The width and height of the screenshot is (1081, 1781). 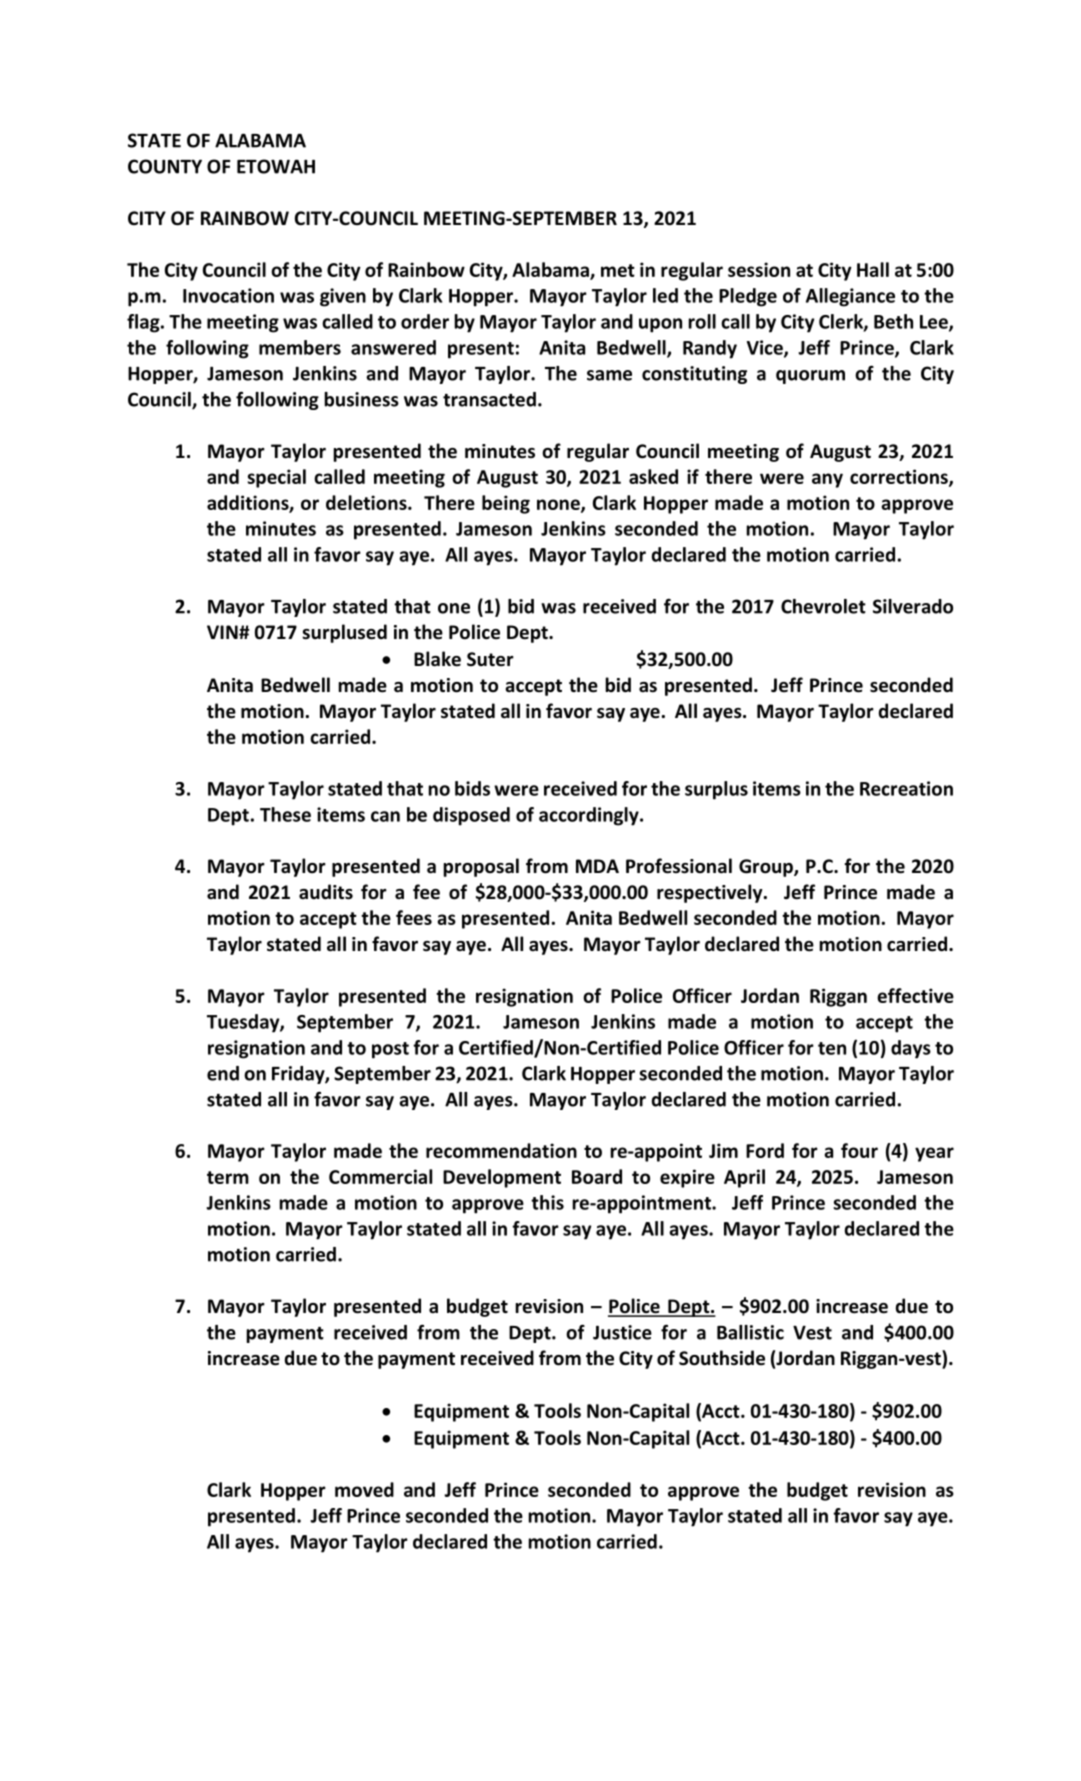 I want to click on Southside, so click(x=722, y=1358).
